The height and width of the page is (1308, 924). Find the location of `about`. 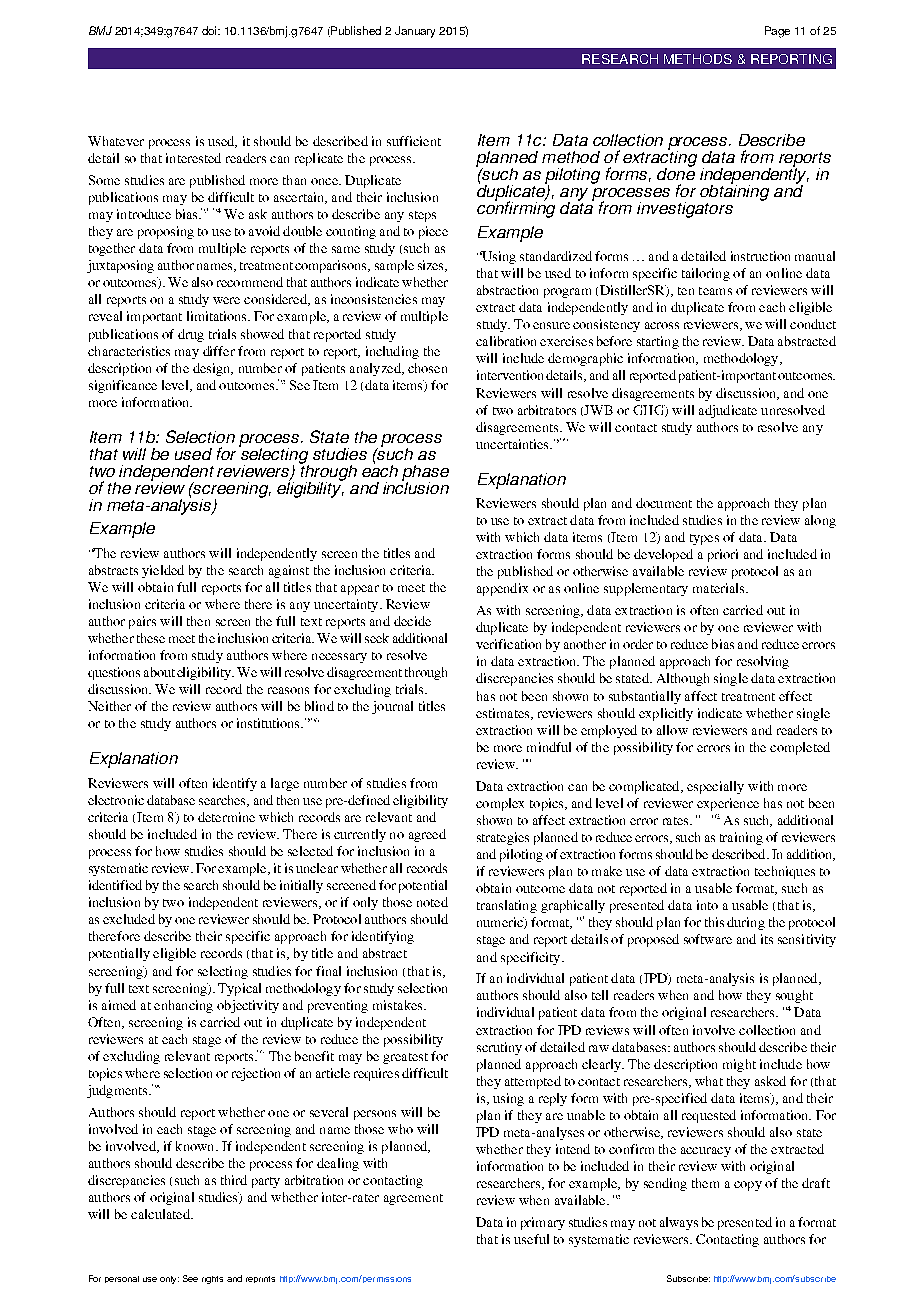

about is located at coordinates (159, 672).
